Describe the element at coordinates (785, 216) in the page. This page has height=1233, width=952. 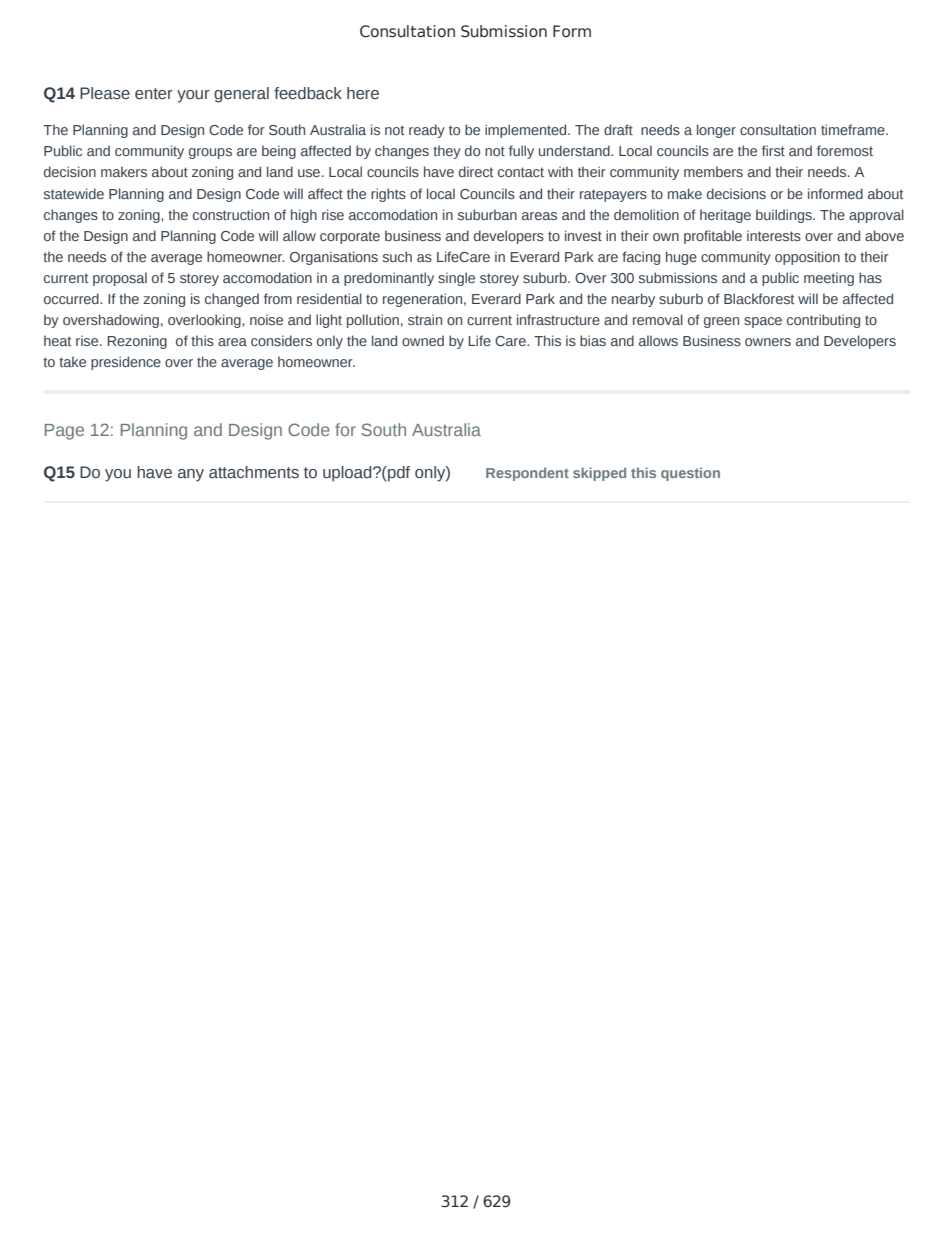
I see `buildings` at that location.
